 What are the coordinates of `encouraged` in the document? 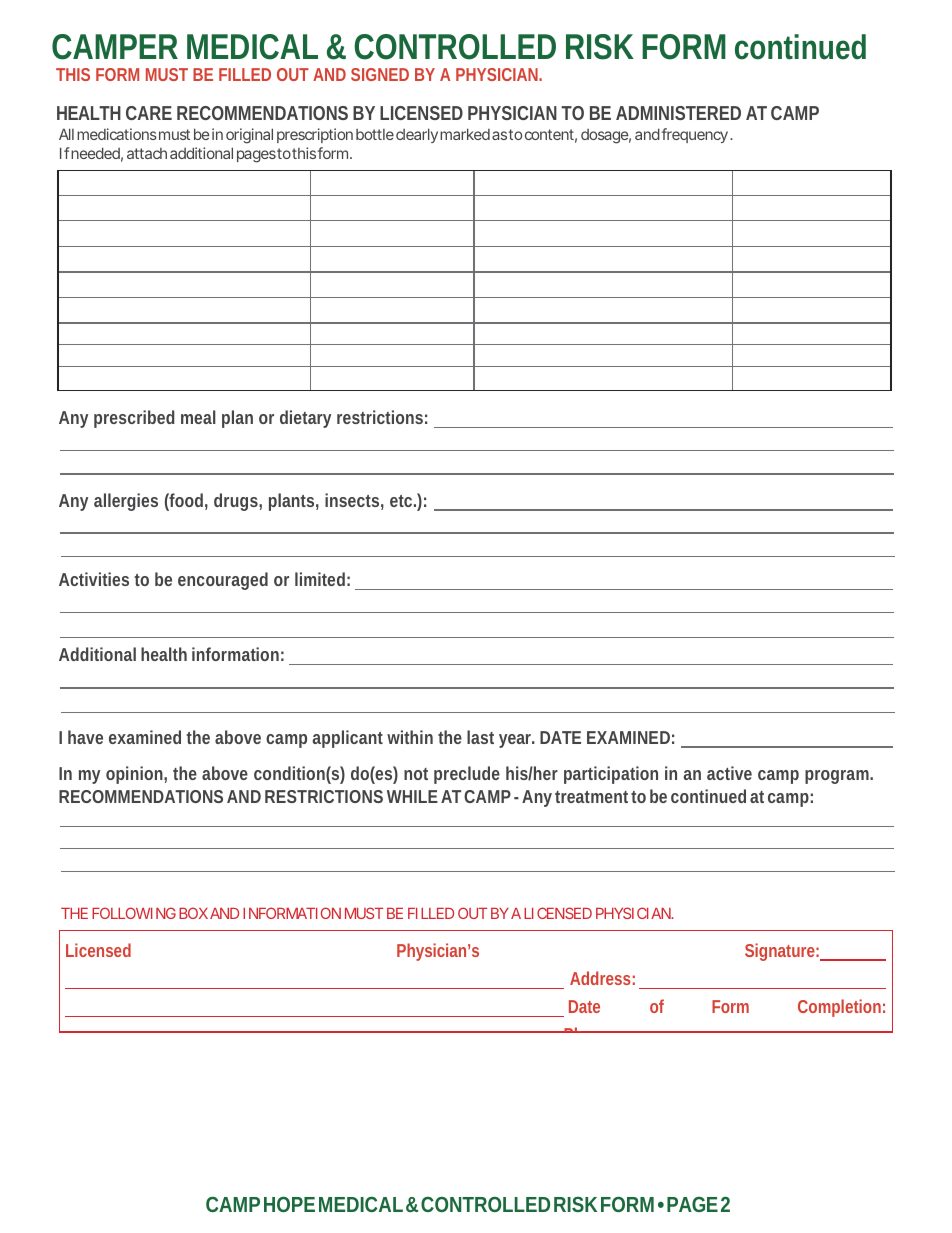 It's located at (223, 581).
